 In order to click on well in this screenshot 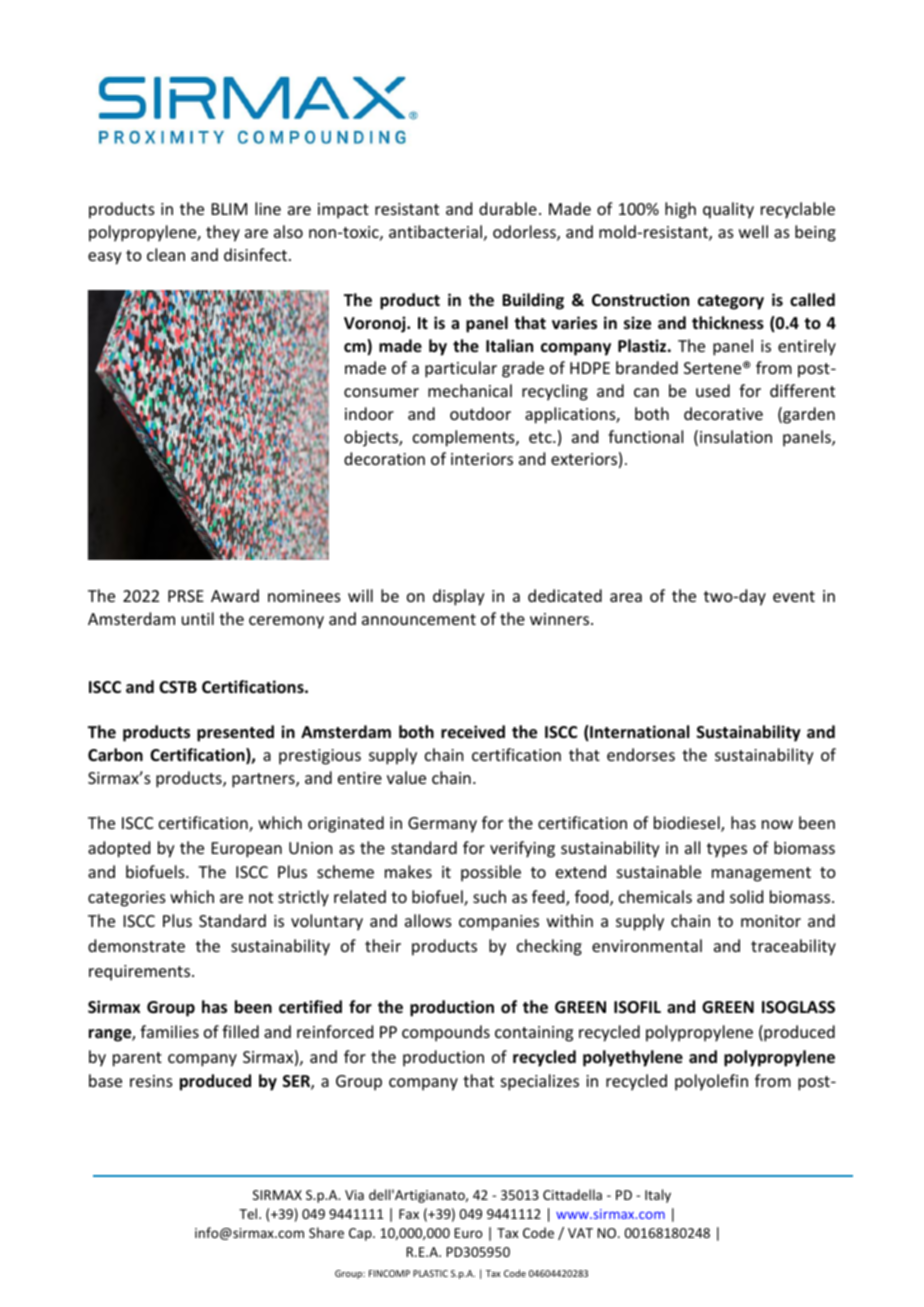, I will do `click(753, 231)`.
